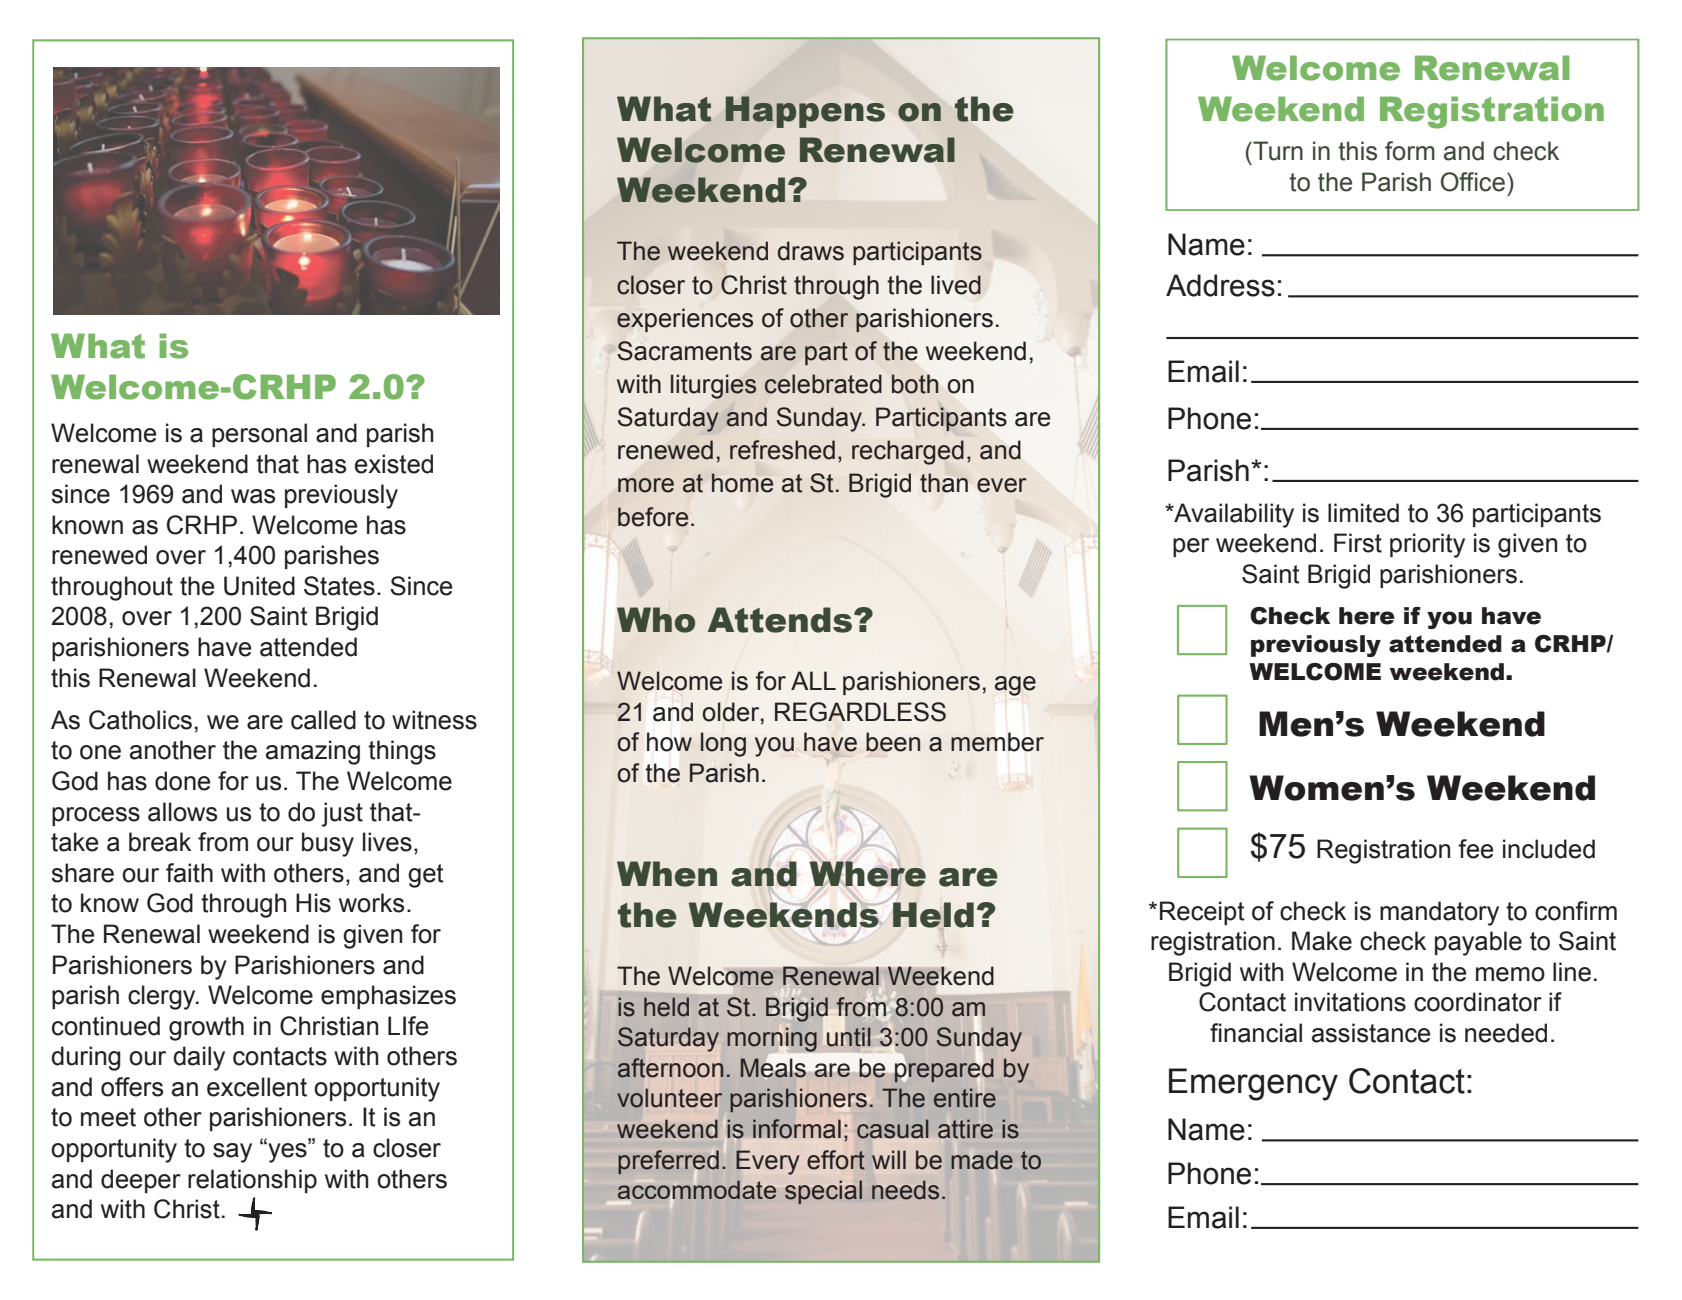 The image size is (1682, 1300). I want to click on United, so click(259, 586).
